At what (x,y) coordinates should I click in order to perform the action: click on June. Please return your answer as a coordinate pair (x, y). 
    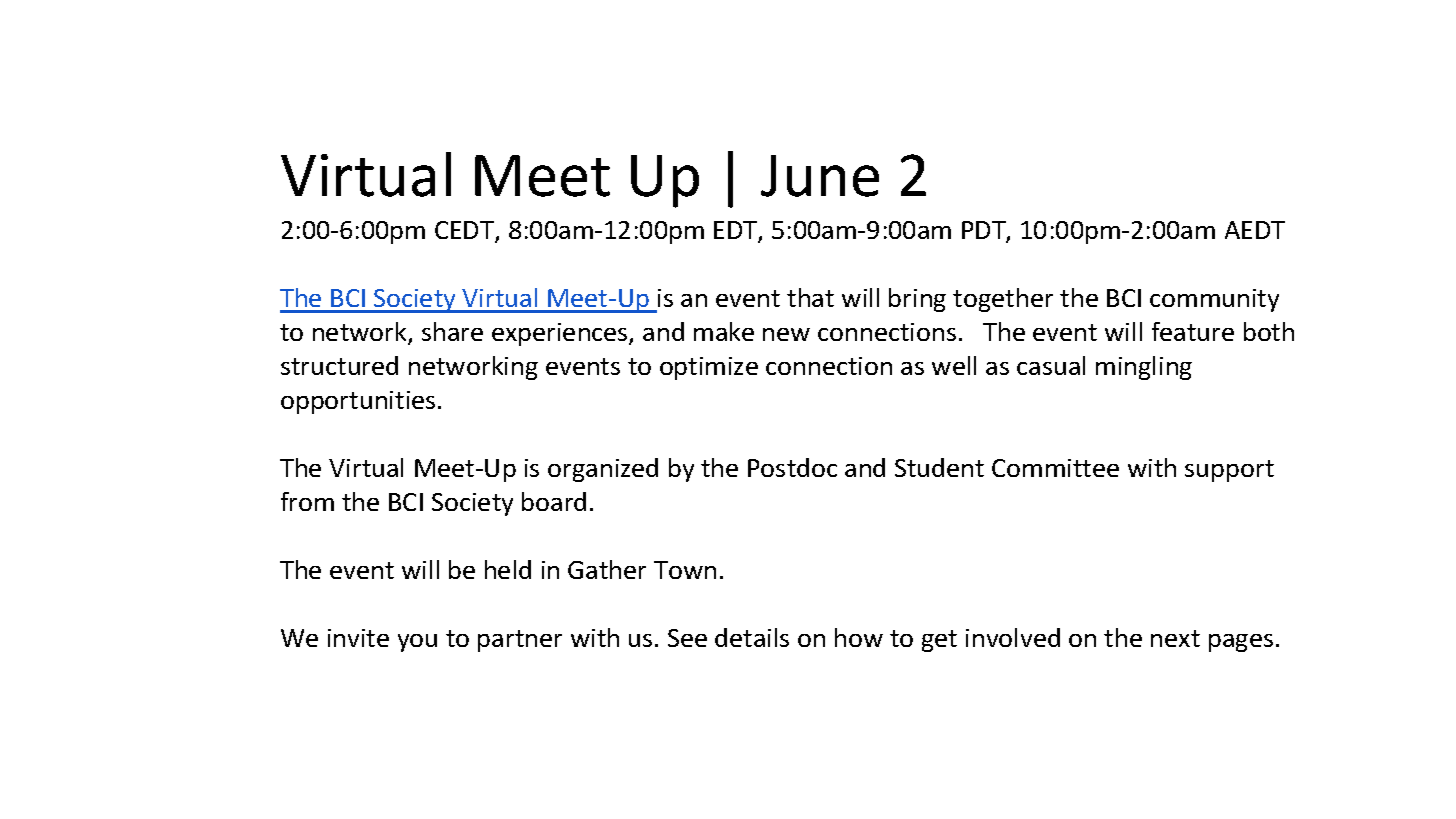
    Looking at the image, I should click on (820, 176).
